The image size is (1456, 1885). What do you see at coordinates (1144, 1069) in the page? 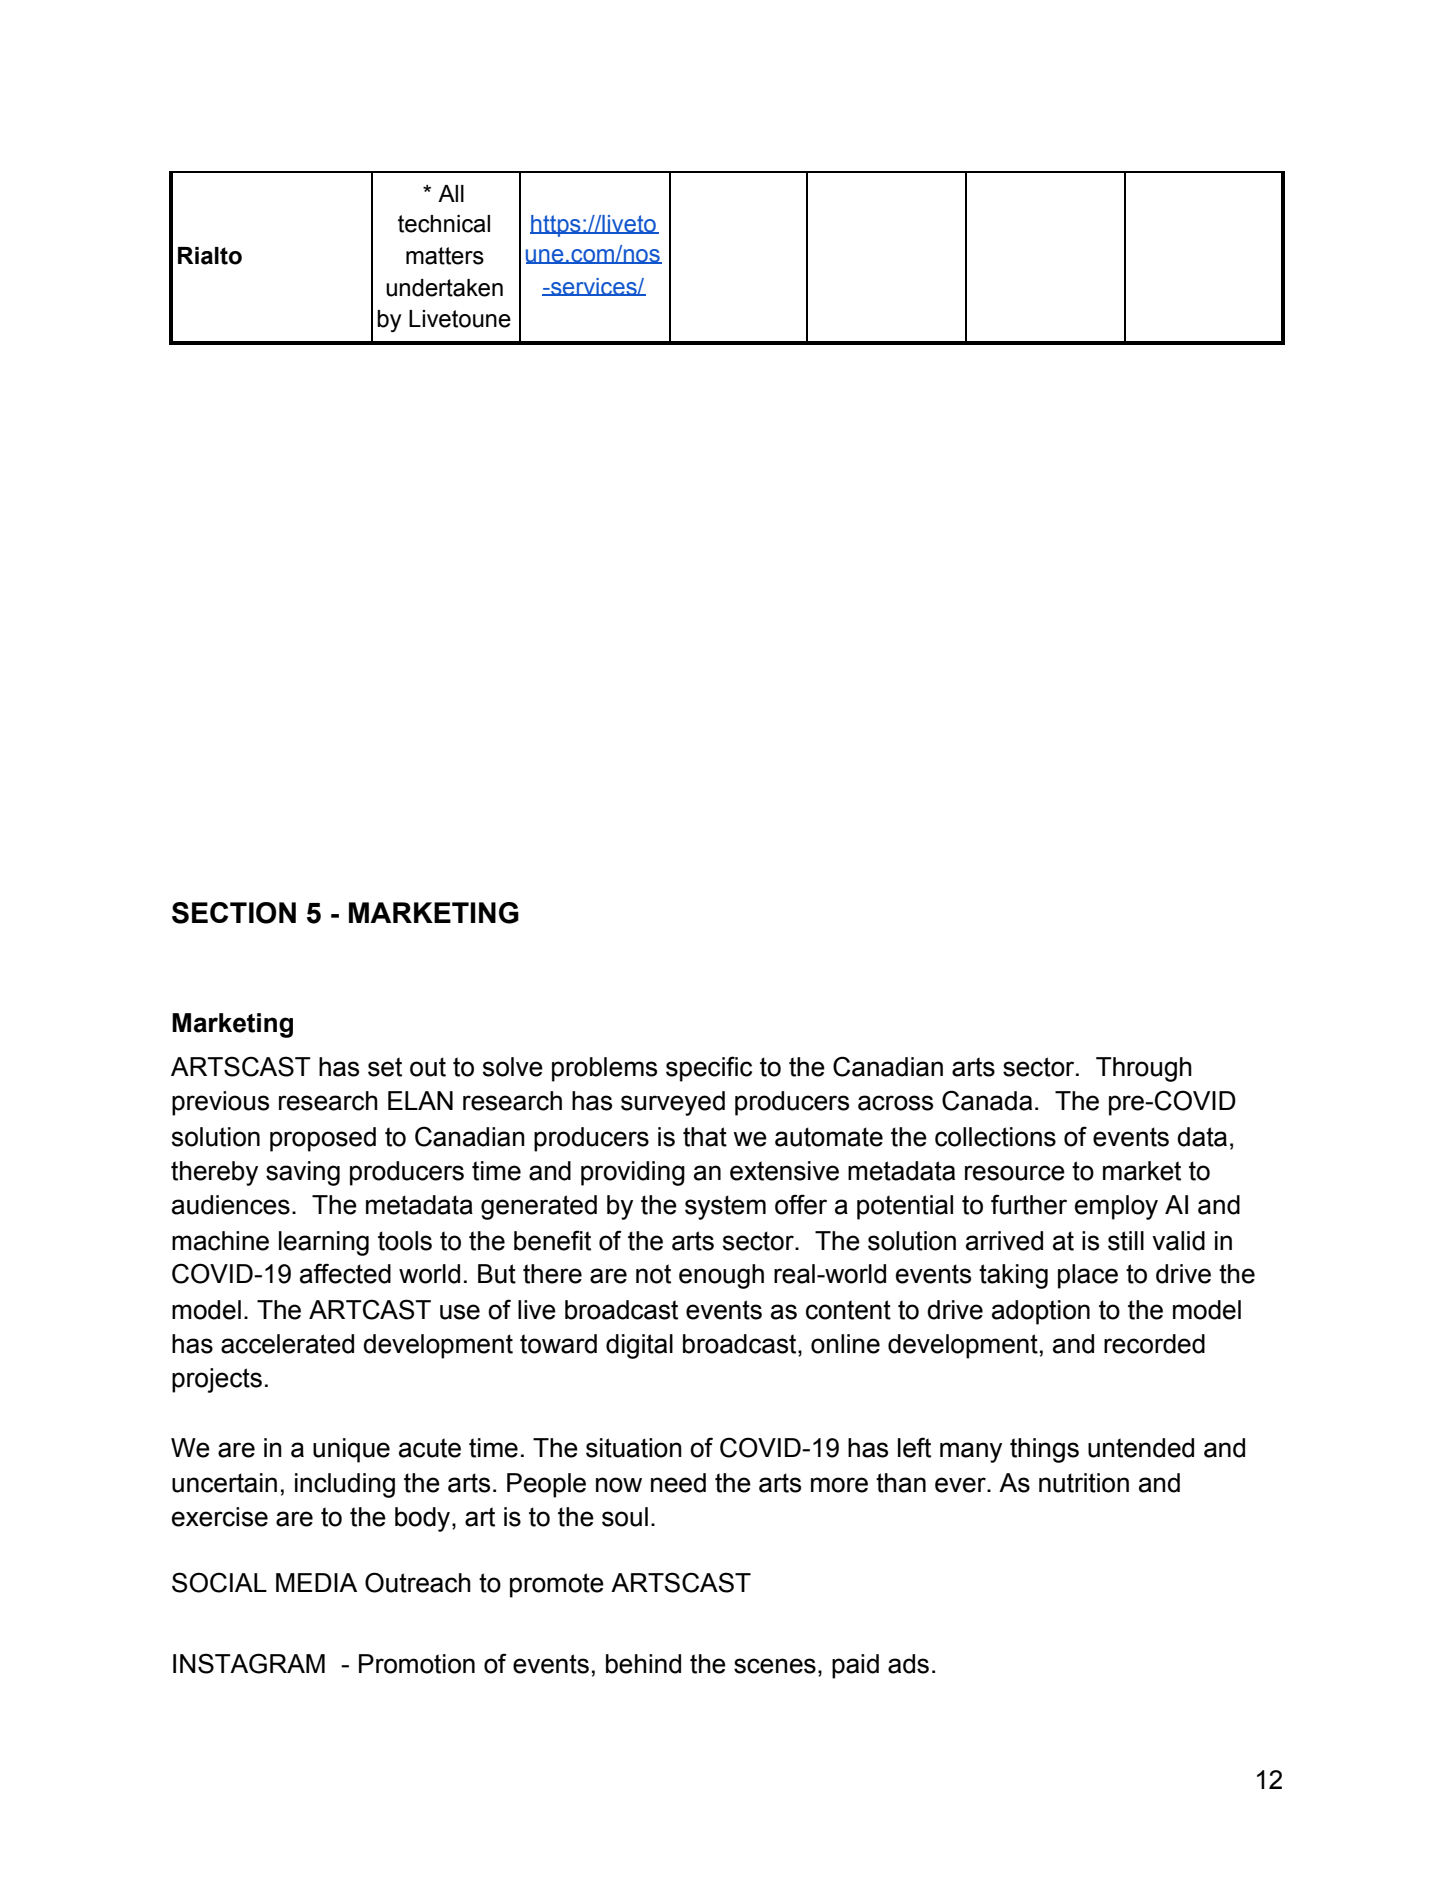
I see `Through` at bounding box center [1144, 1069].
